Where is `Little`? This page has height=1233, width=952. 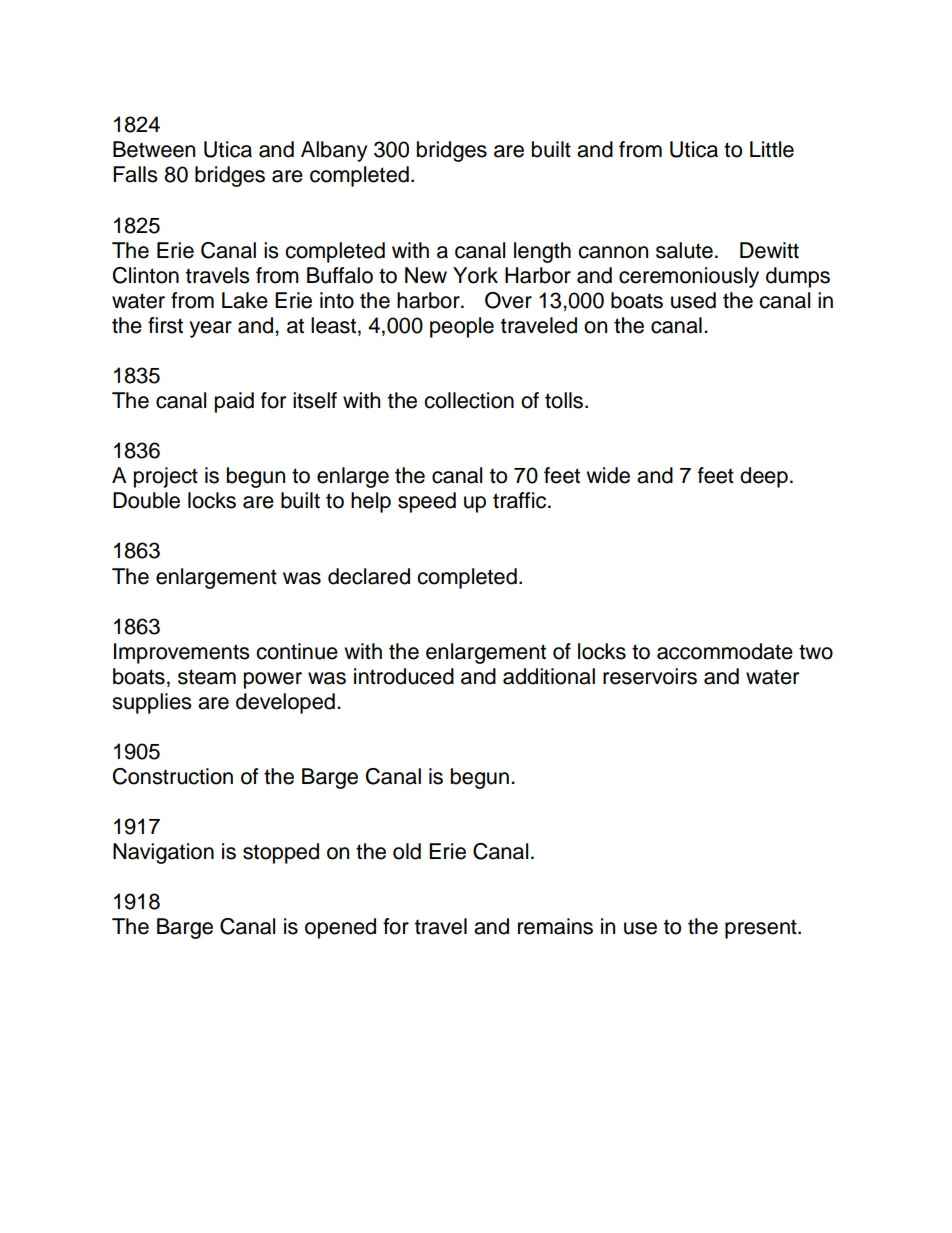
Little is located at coordinates (772, 149).
